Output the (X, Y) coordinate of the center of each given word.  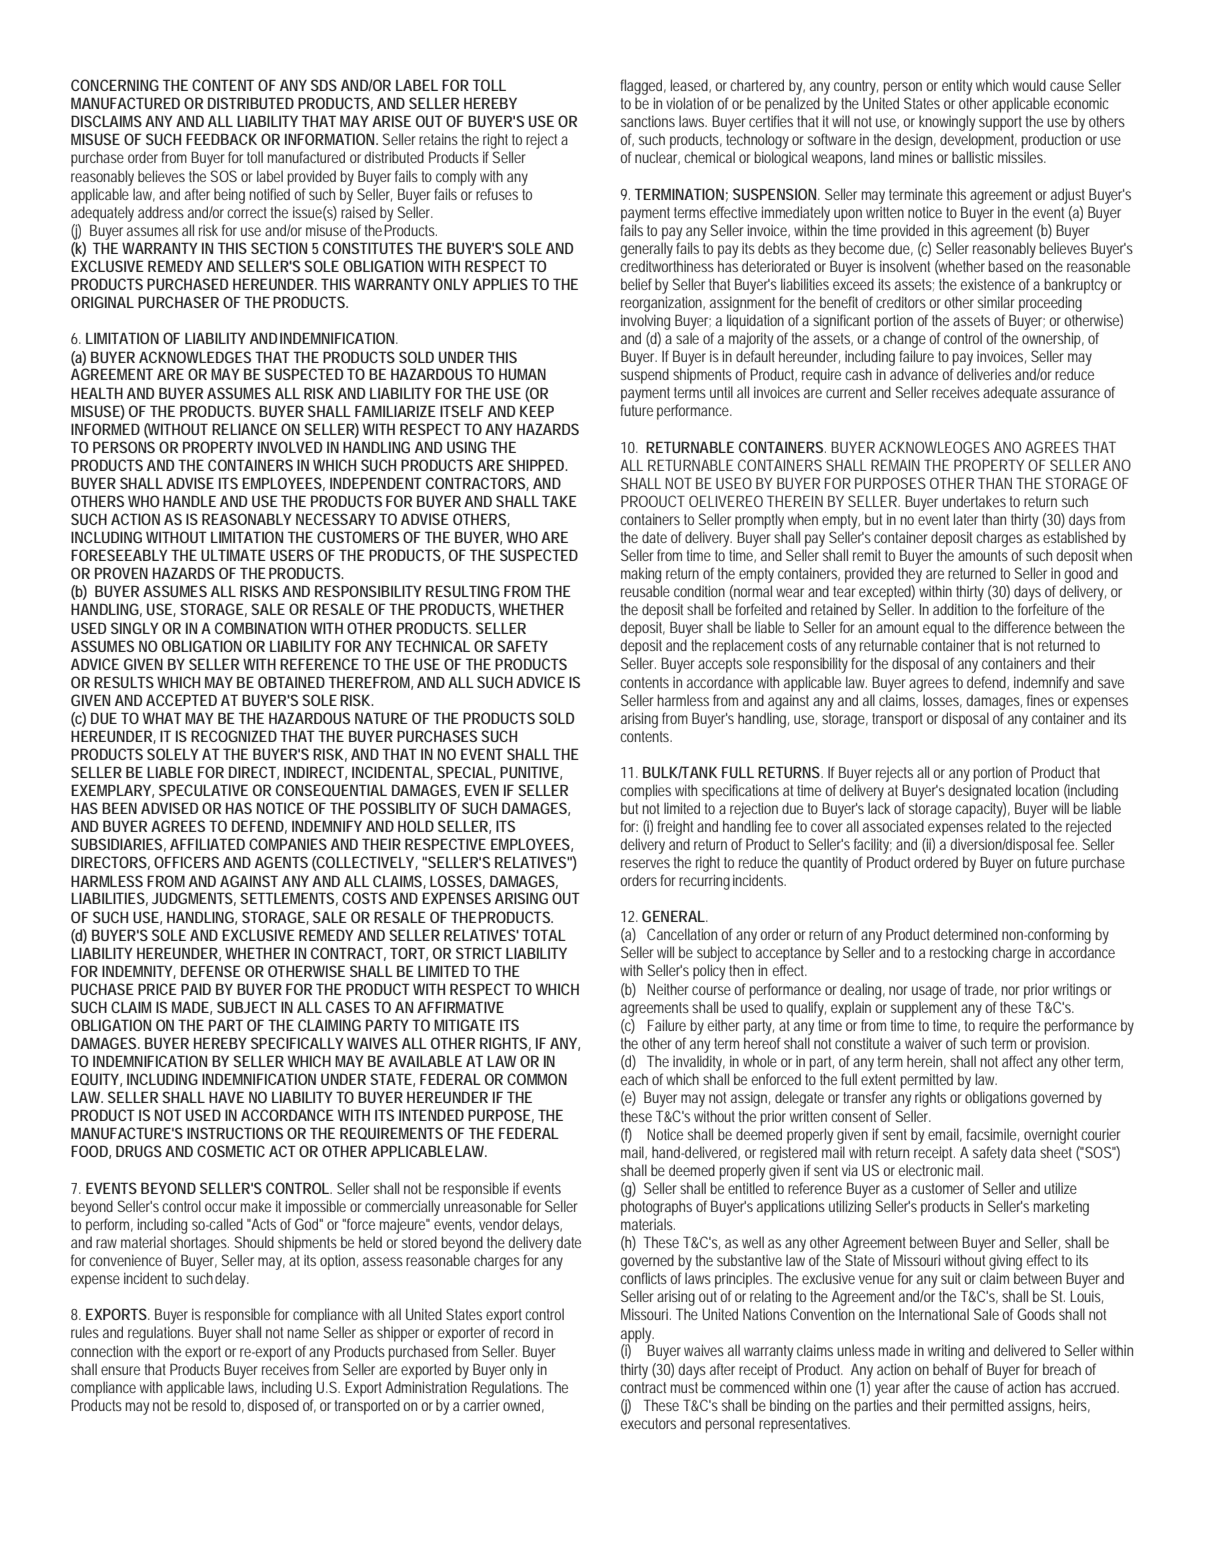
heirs (1074, 1406)
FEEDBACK (221, 139)
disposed (273, 1407)
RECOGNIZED (234, 736)
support (1000, 123)
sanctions (648, 121)
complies (645, 792)
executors (648, 1423)
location (1037, 790)
